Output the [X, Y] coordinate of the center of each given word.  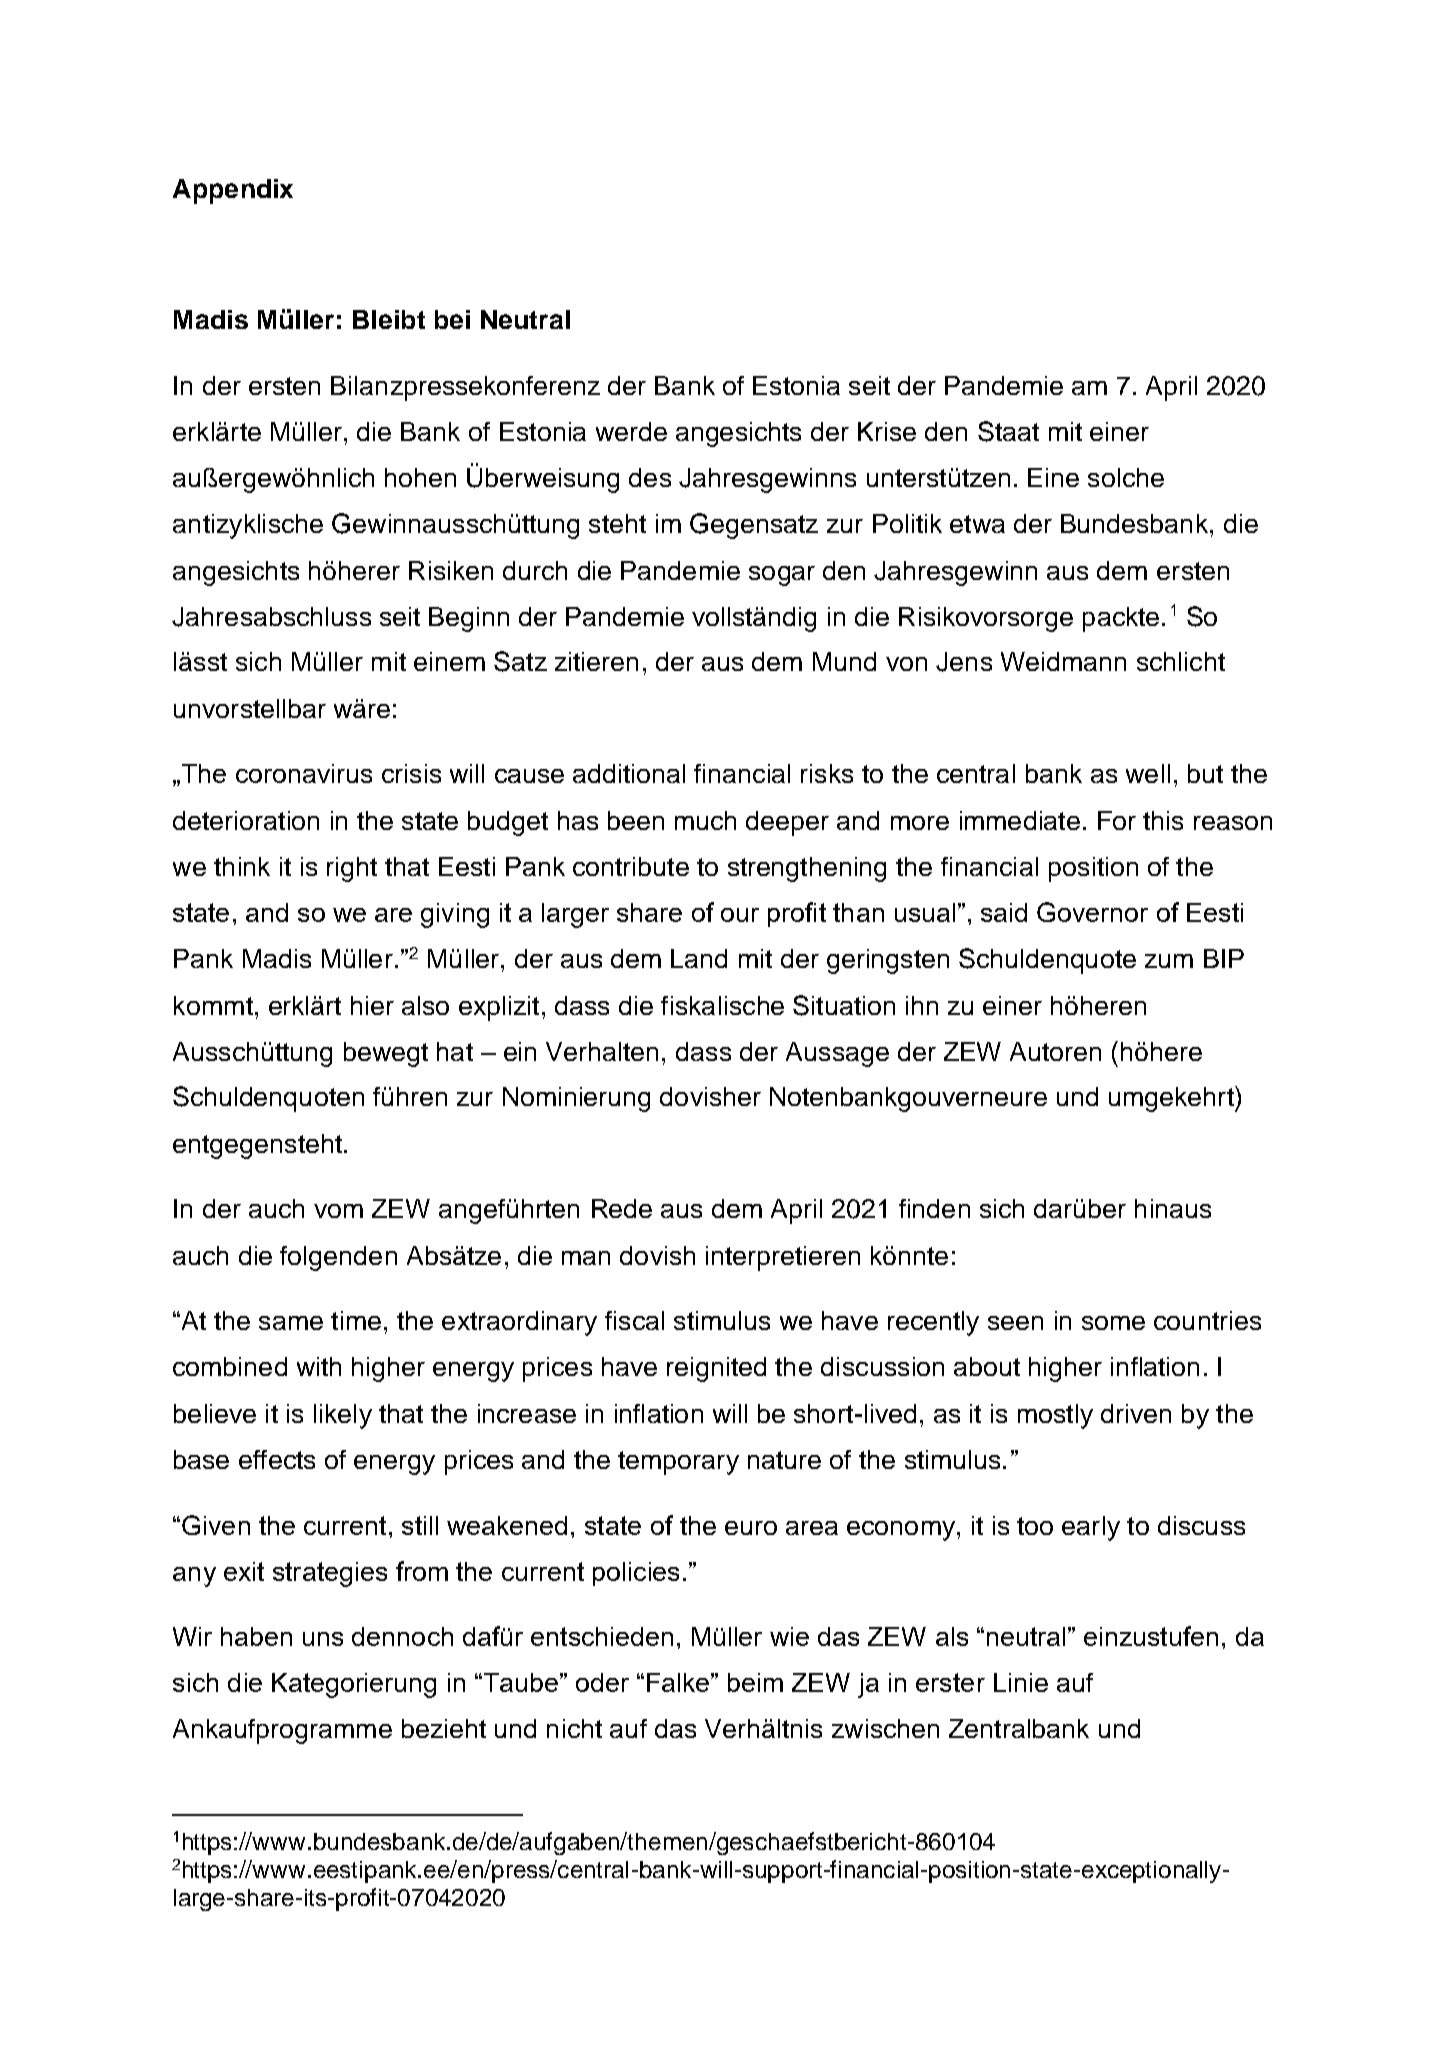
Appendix [233, 191]
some [1113, 1323]
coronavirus [304, 773]
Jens [964, 662]
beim [755, 1682]
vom [338, 1211]
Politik [907, 523]
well [1148, 773]
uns [323, 1639]
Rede [622, 1208]
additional [629, 773]
